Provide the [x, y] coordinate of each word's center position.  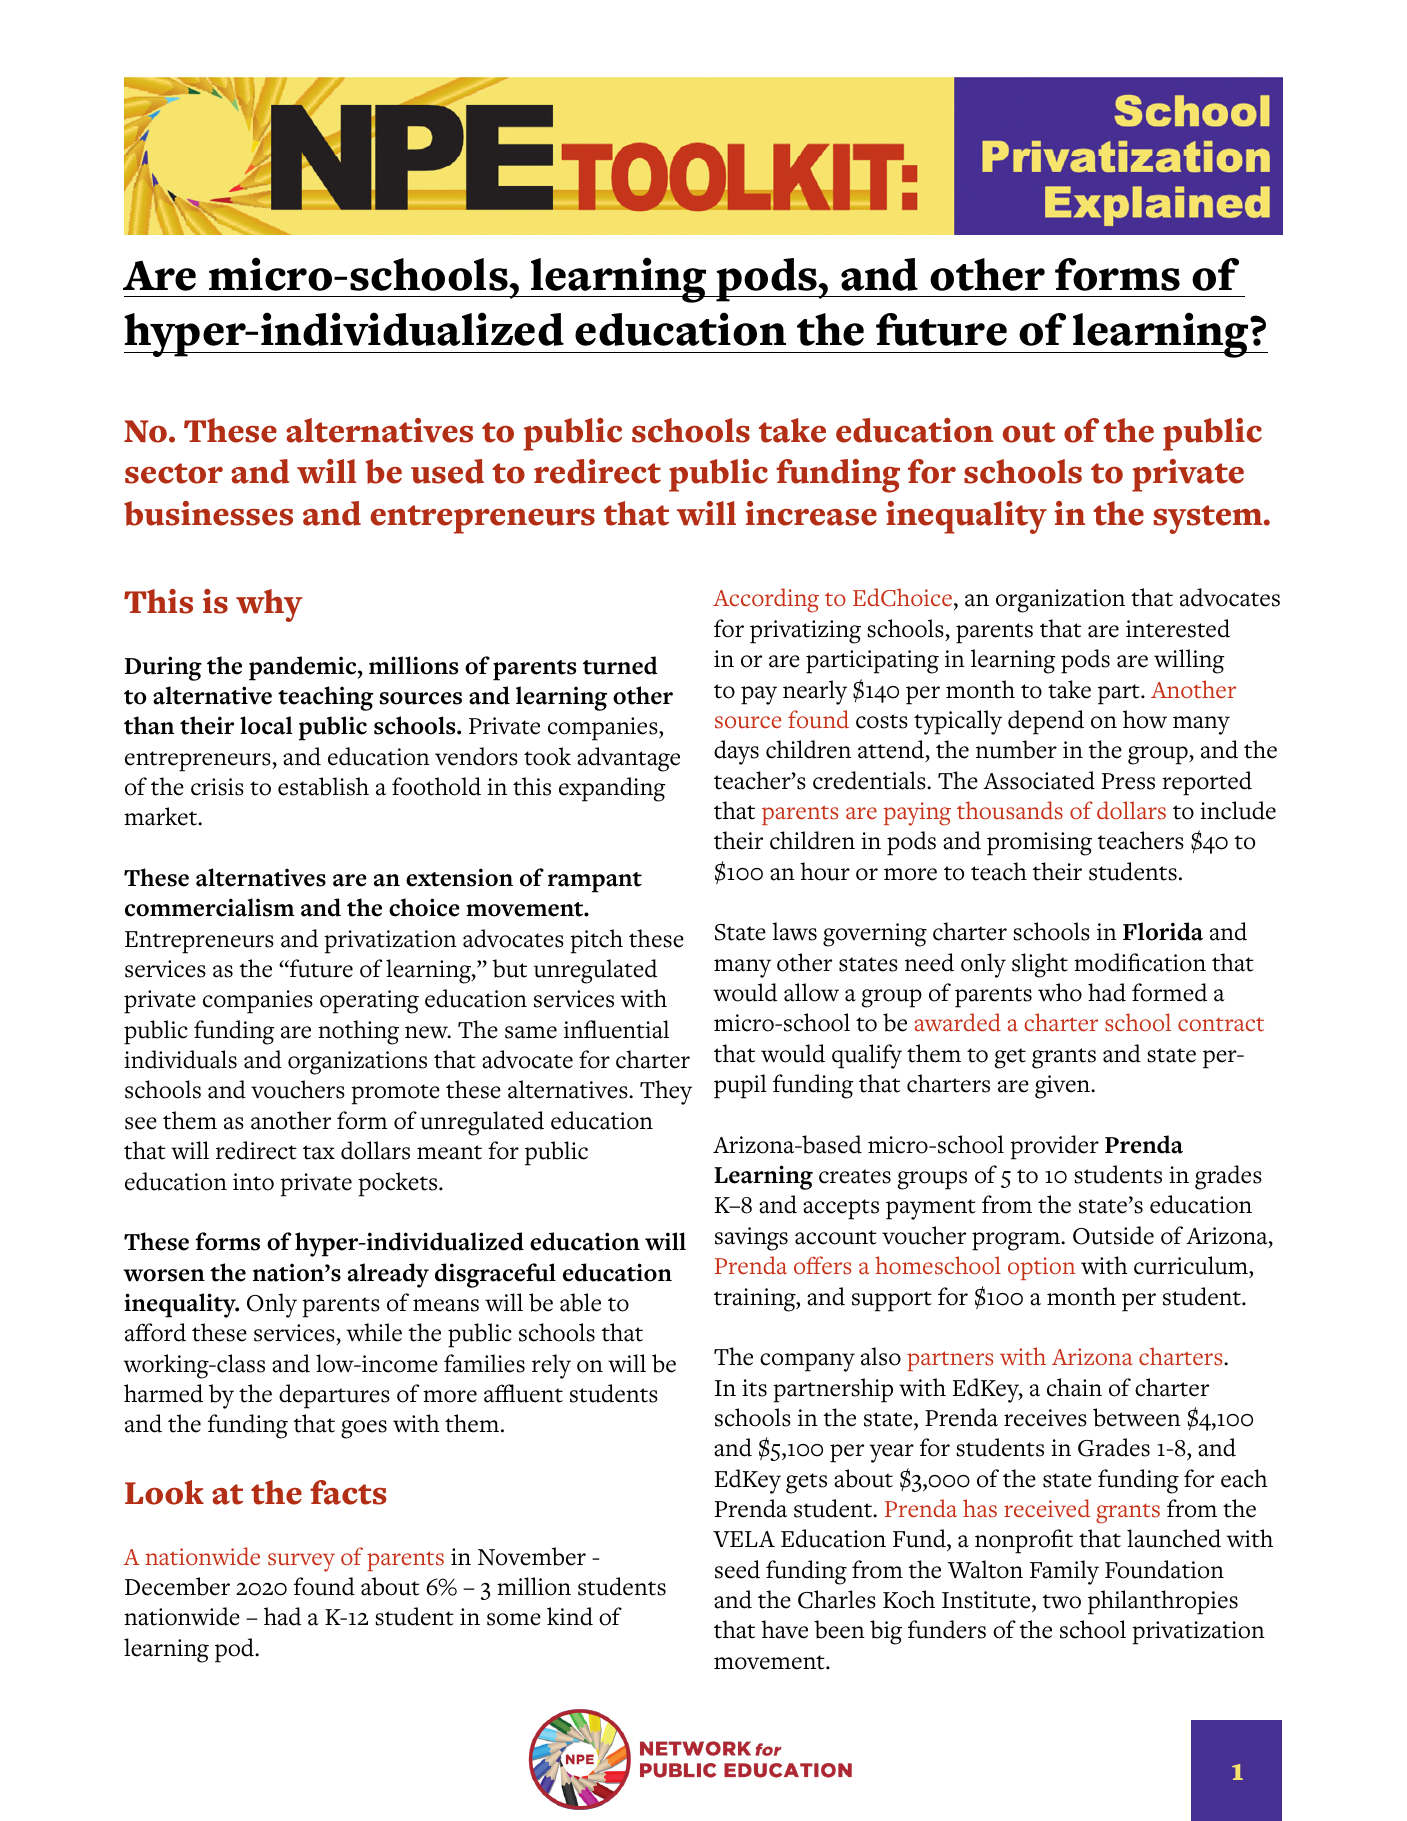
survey [301, 1562]
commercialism [209, 907]
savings [751, 1239]
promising [1039, 844]
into [253, 1182]
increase [811, 513]
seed [737, 1569]
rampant [595, 882]
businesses [208, 513]
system [1209, 519]
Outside [1113, 1235]
